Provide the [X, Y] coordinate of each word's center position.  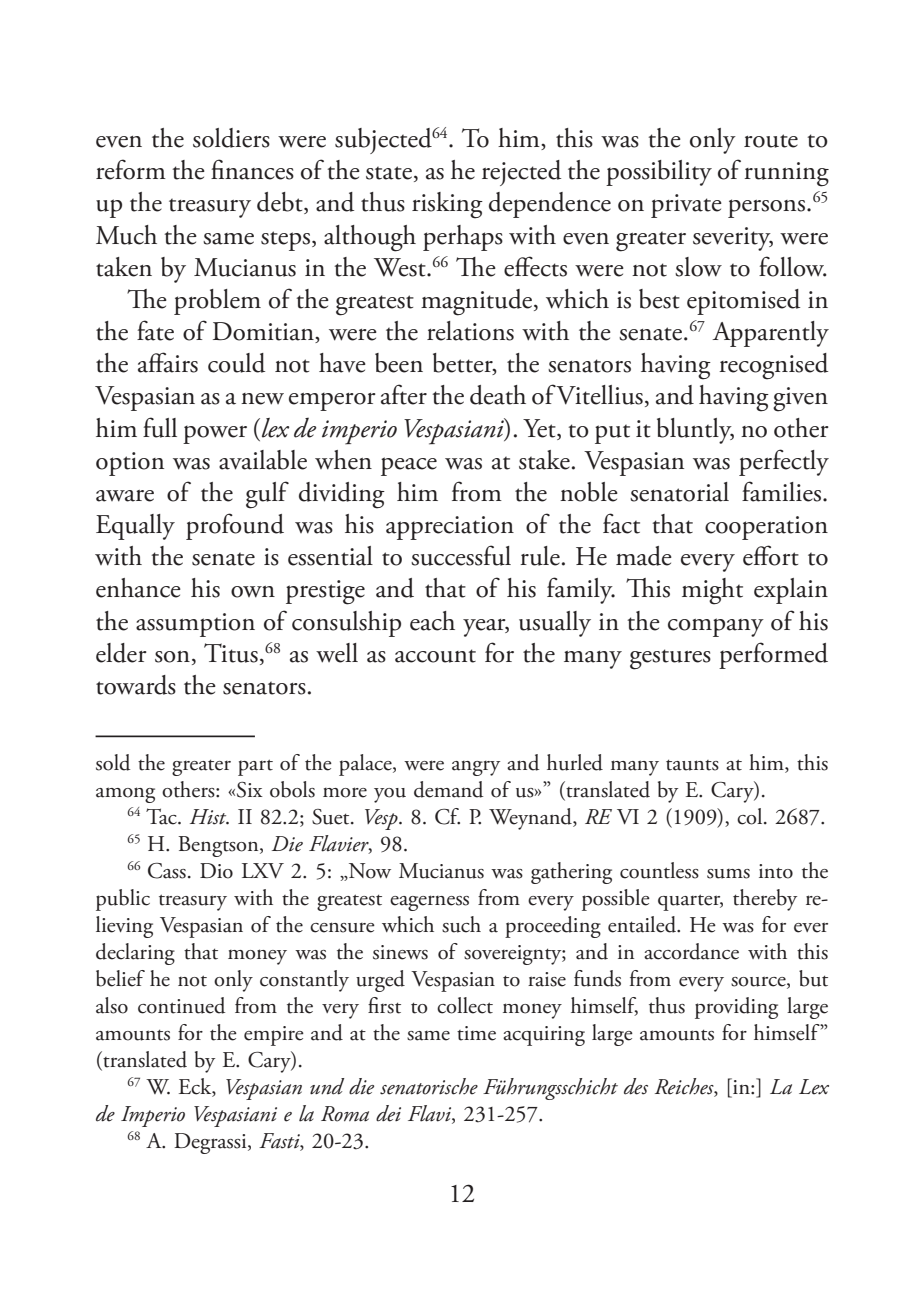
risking [447, 205]
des [636, 1086]
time [476, 1033]
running [786, 174]
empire [274, 1036]
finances [252, 169]
